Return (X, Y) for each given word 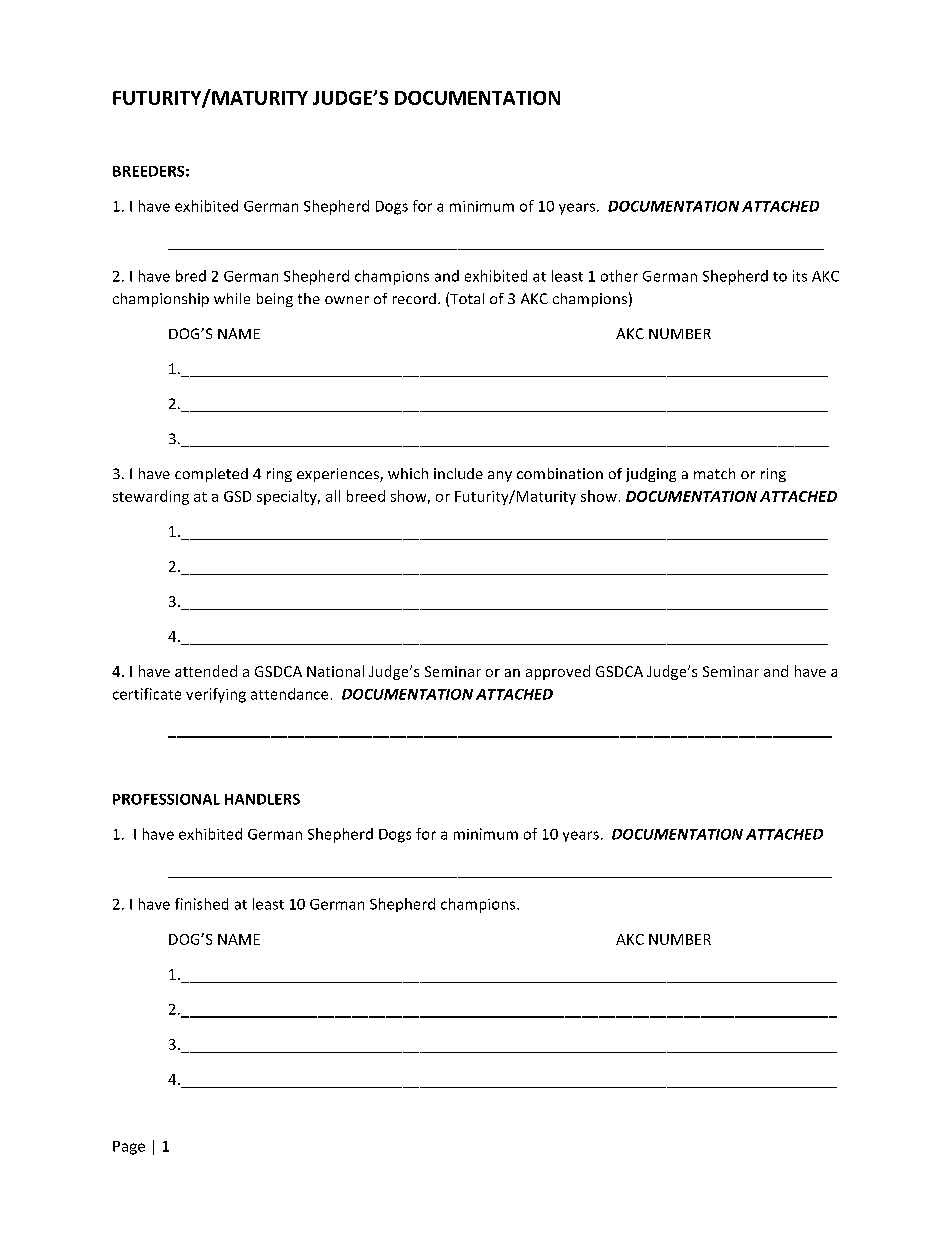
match (714, 473)
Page (129, 1148)
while (232, 298)
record (414, 298)
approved (558, 672)
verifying (216, 695)
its (800, 276)
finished (201, 904)
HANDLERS (262, 799)
